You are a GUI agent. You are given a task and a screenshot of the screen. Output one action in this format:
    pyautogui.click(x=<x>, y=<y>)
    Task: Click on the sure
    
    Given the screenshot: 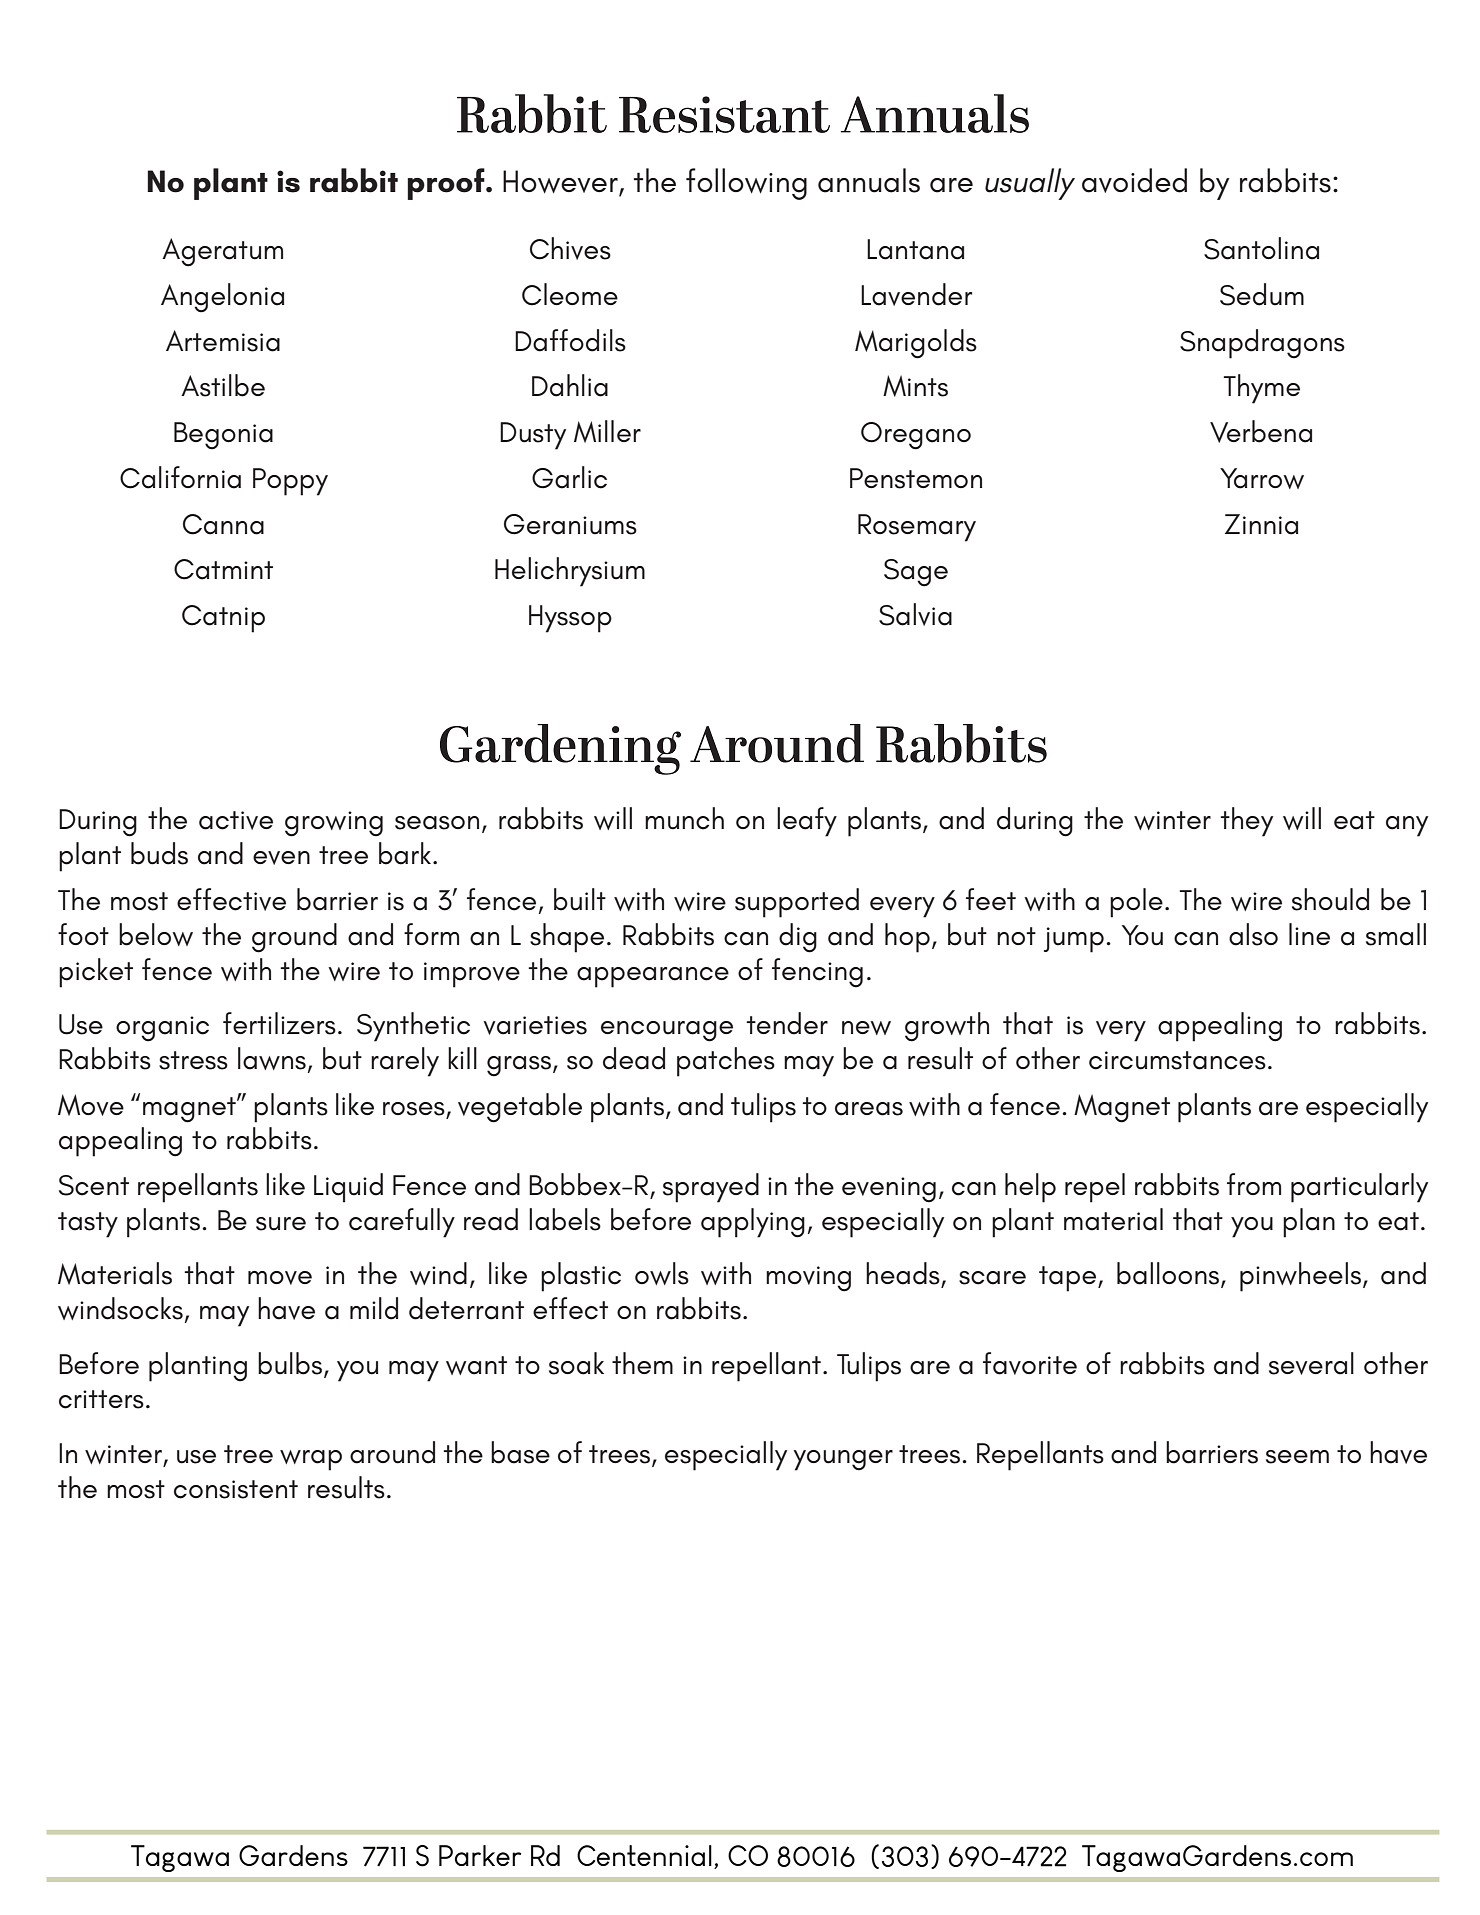 What is the action you would take?
    pyautogui.click(x=281, y=1224)
